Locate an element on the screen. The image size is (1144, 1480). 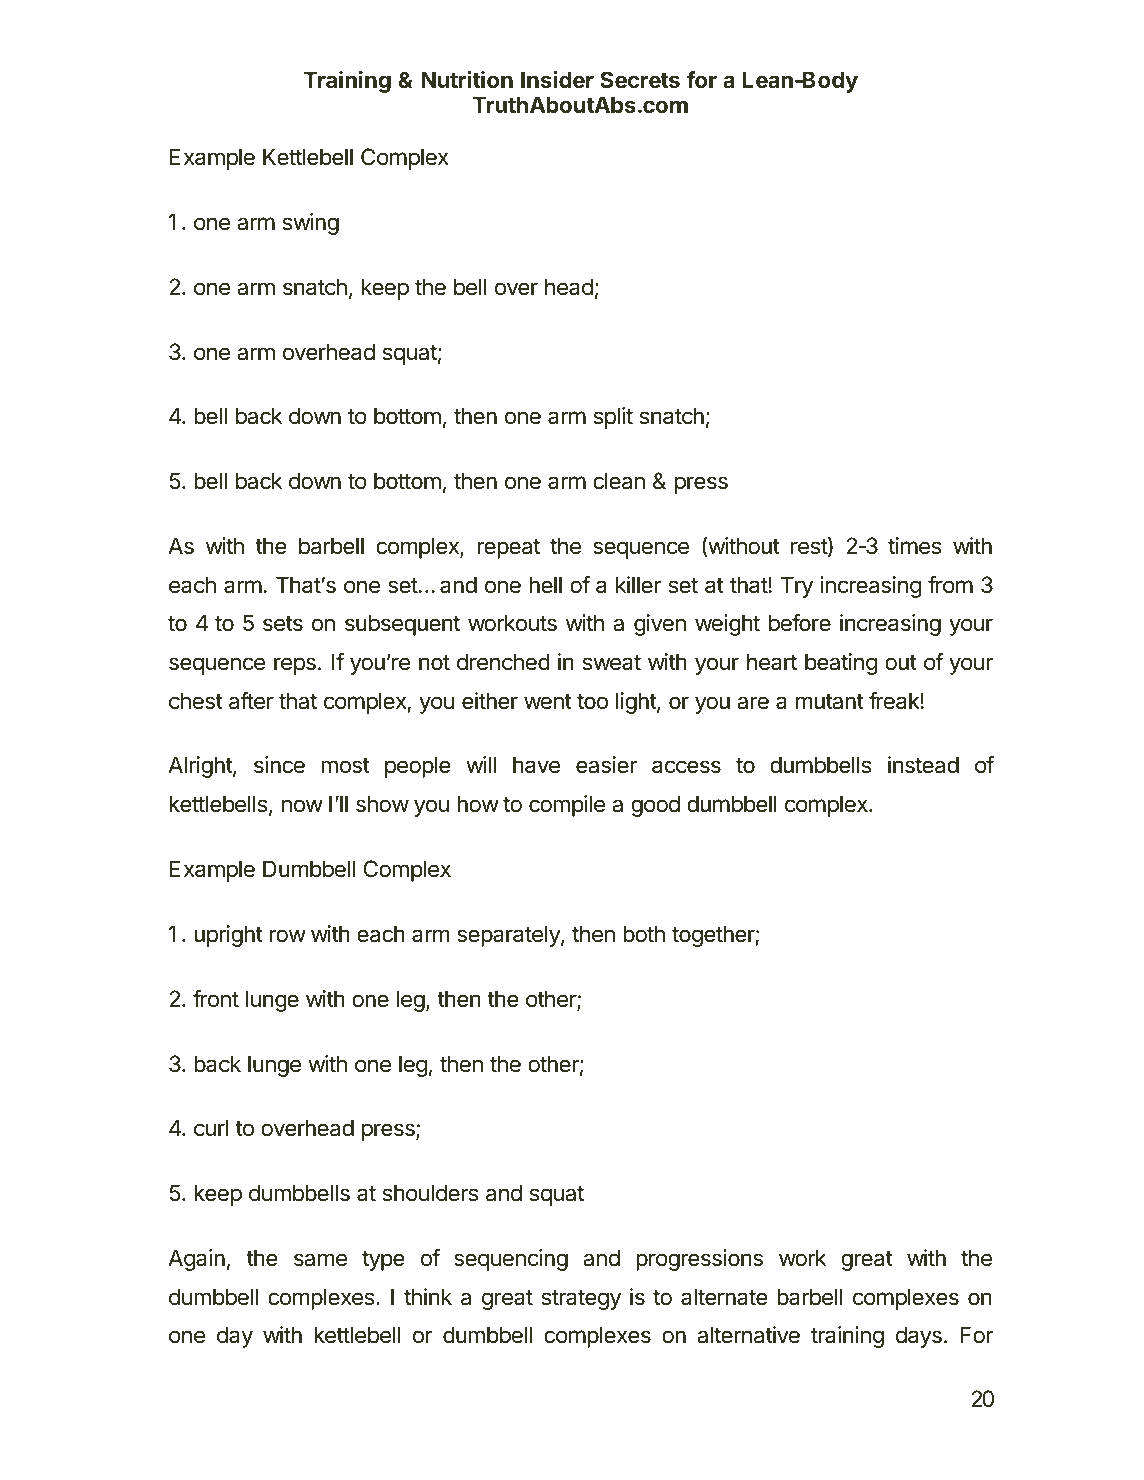
instead is located at coordinates (923, 765).
